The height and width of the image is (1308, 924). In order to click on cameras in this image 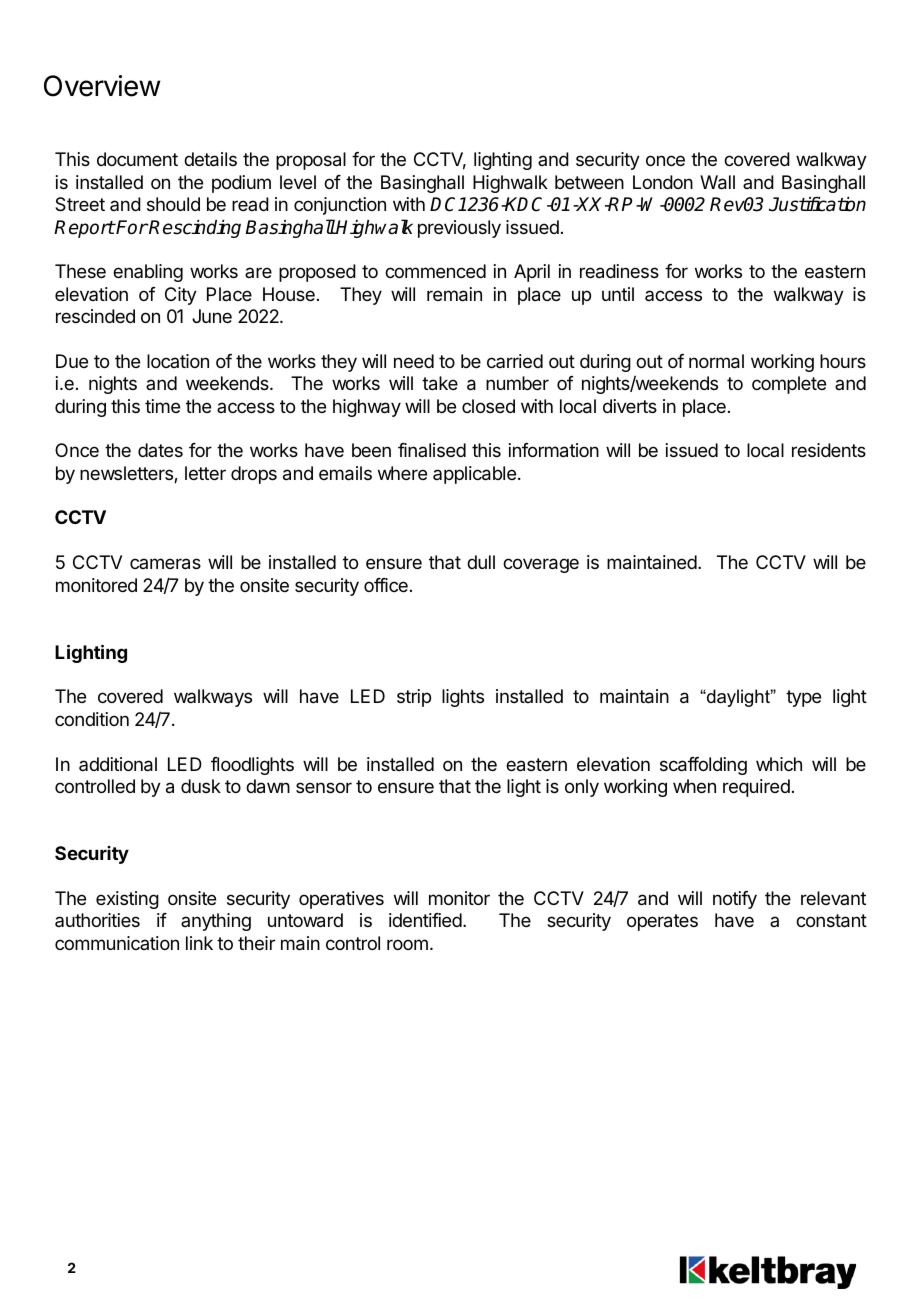, I will do `click(165, 564)`.
